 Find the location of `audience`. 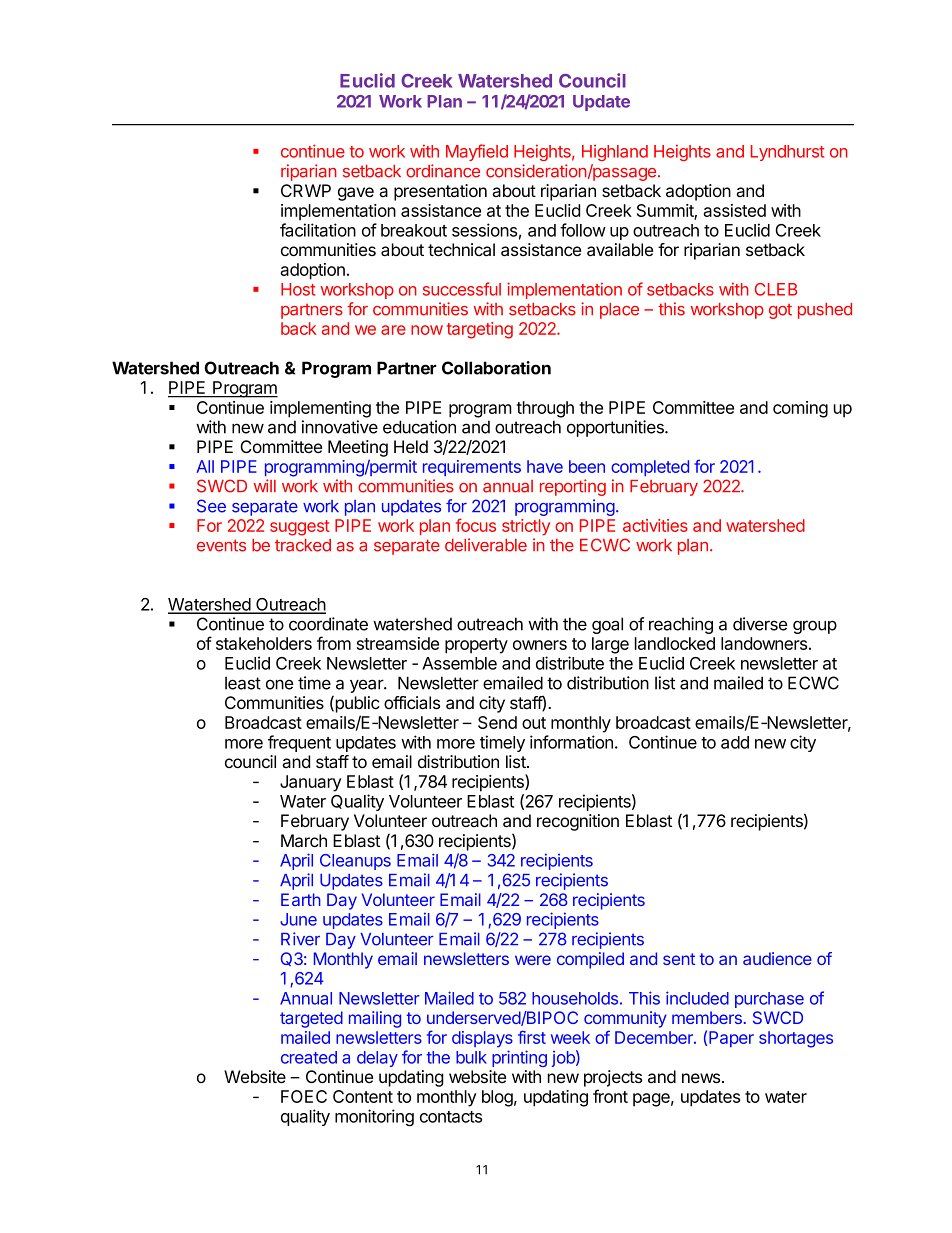

audience is located at coordinates (777, 958).
